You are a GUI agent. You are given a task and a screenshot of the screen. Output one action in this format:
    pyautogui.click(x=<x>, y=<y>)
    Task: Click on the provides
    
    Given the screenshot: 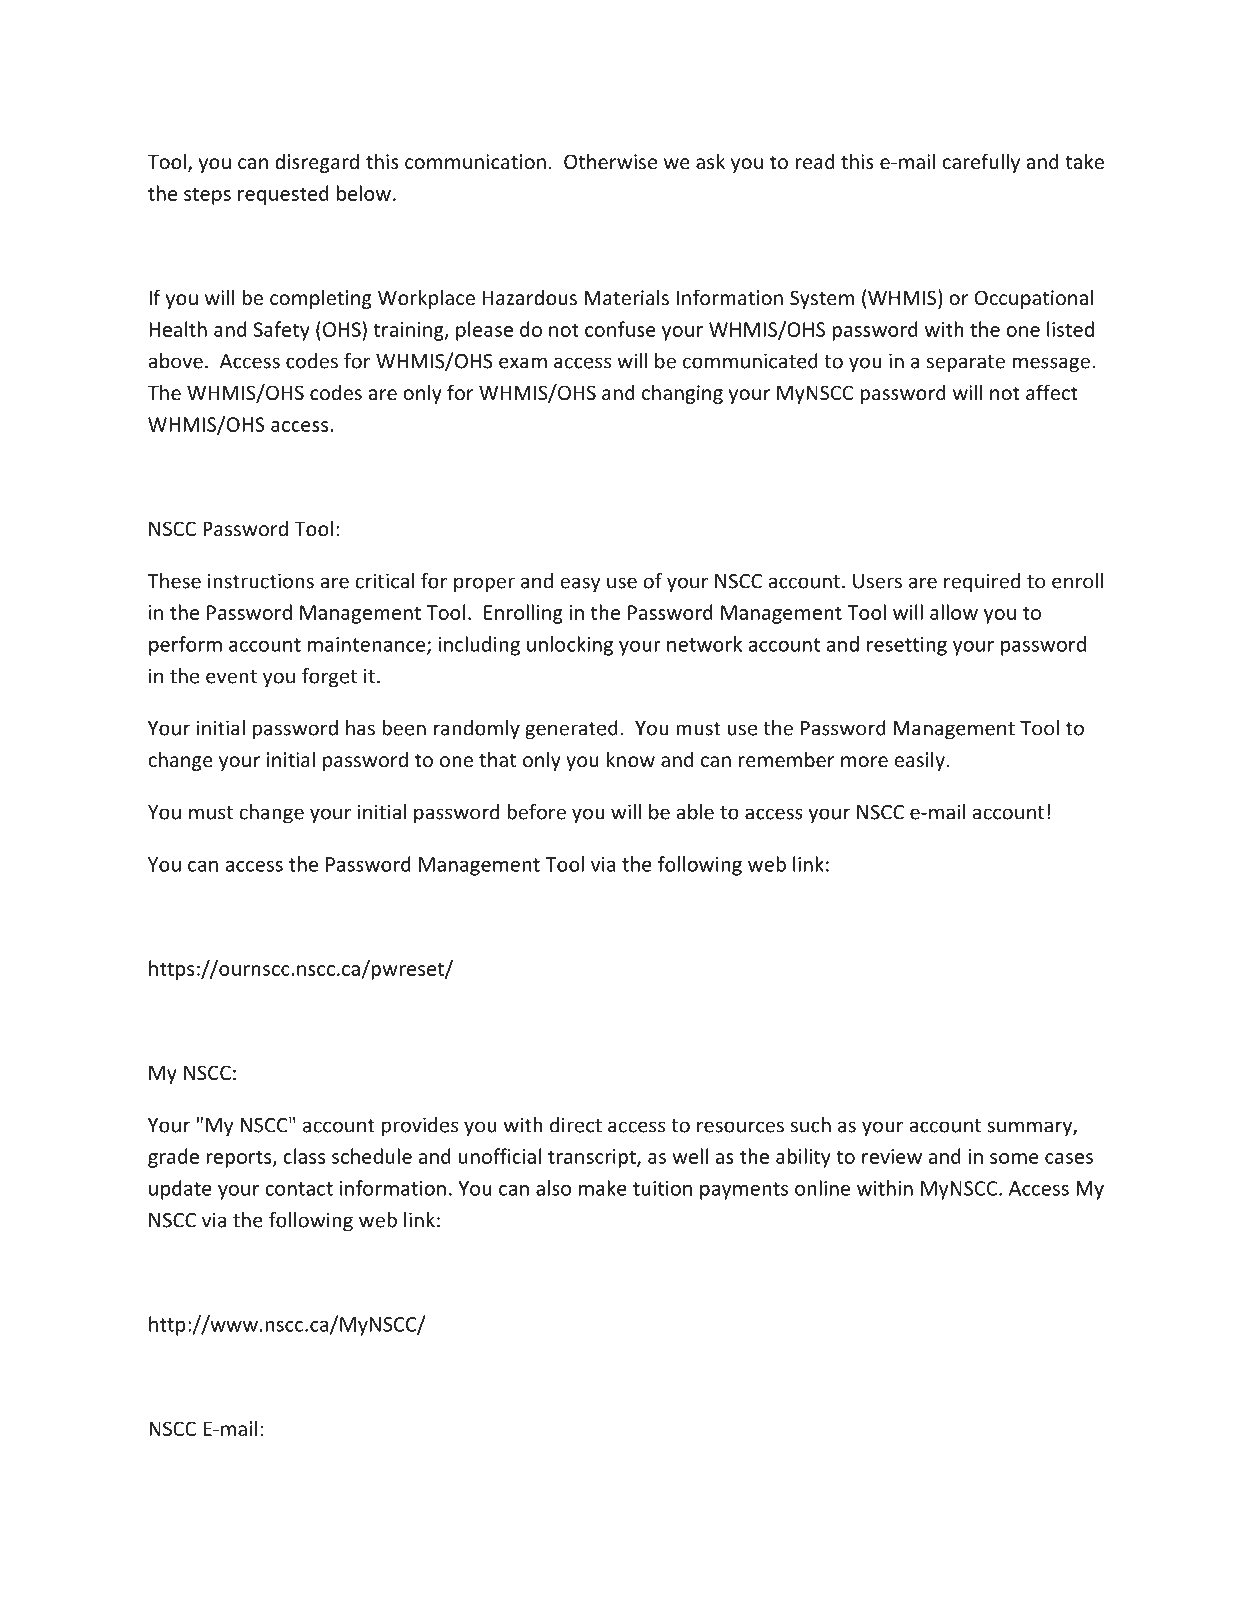 What is the action you would take?
    pyautogui.click(x=420, y=1127)
